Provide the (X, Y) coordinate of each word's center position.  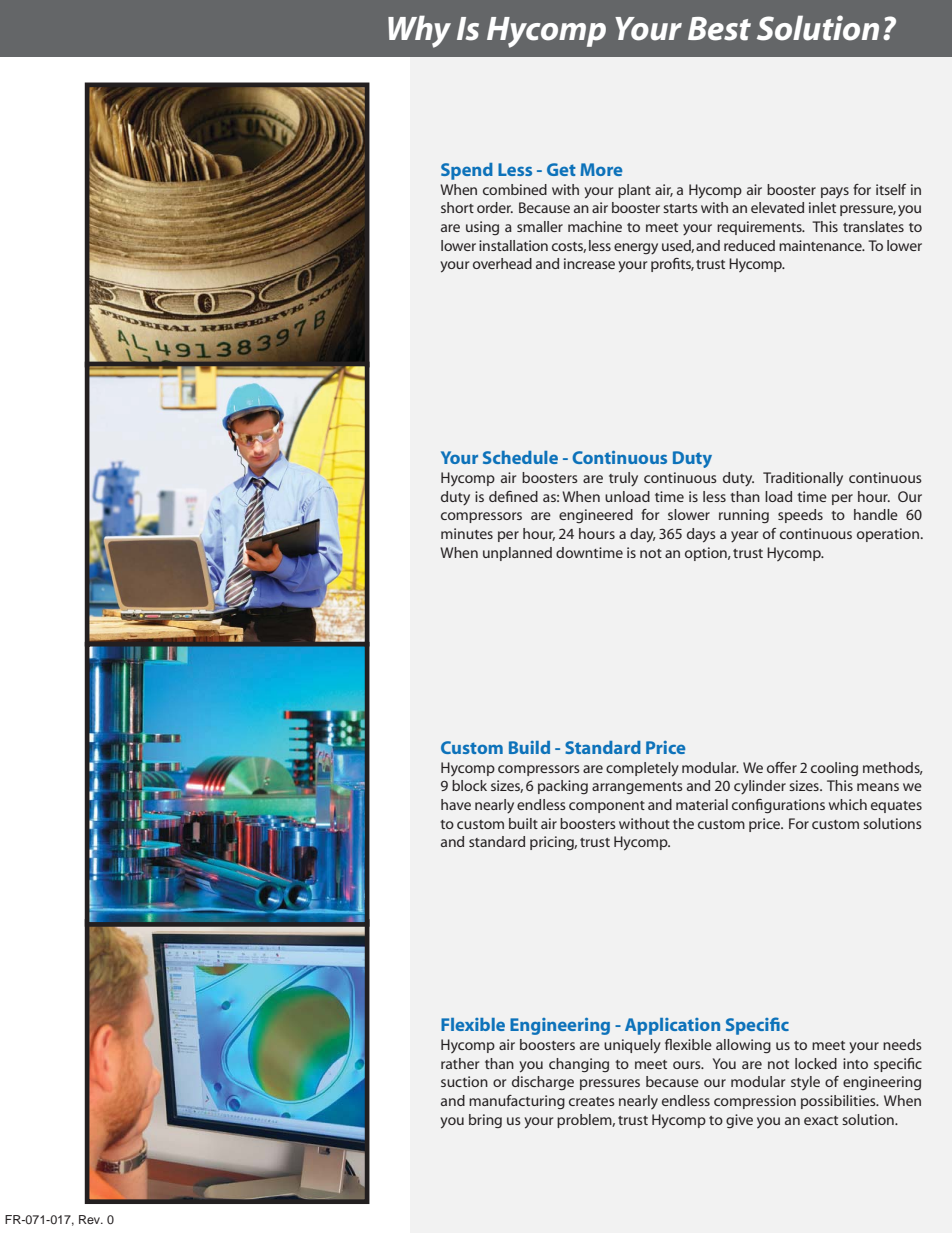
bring (485, 1121)
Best (719, 29)
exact (821, 1120)
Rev (91, 1219)
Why (419, 31)
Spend (467, 171)
